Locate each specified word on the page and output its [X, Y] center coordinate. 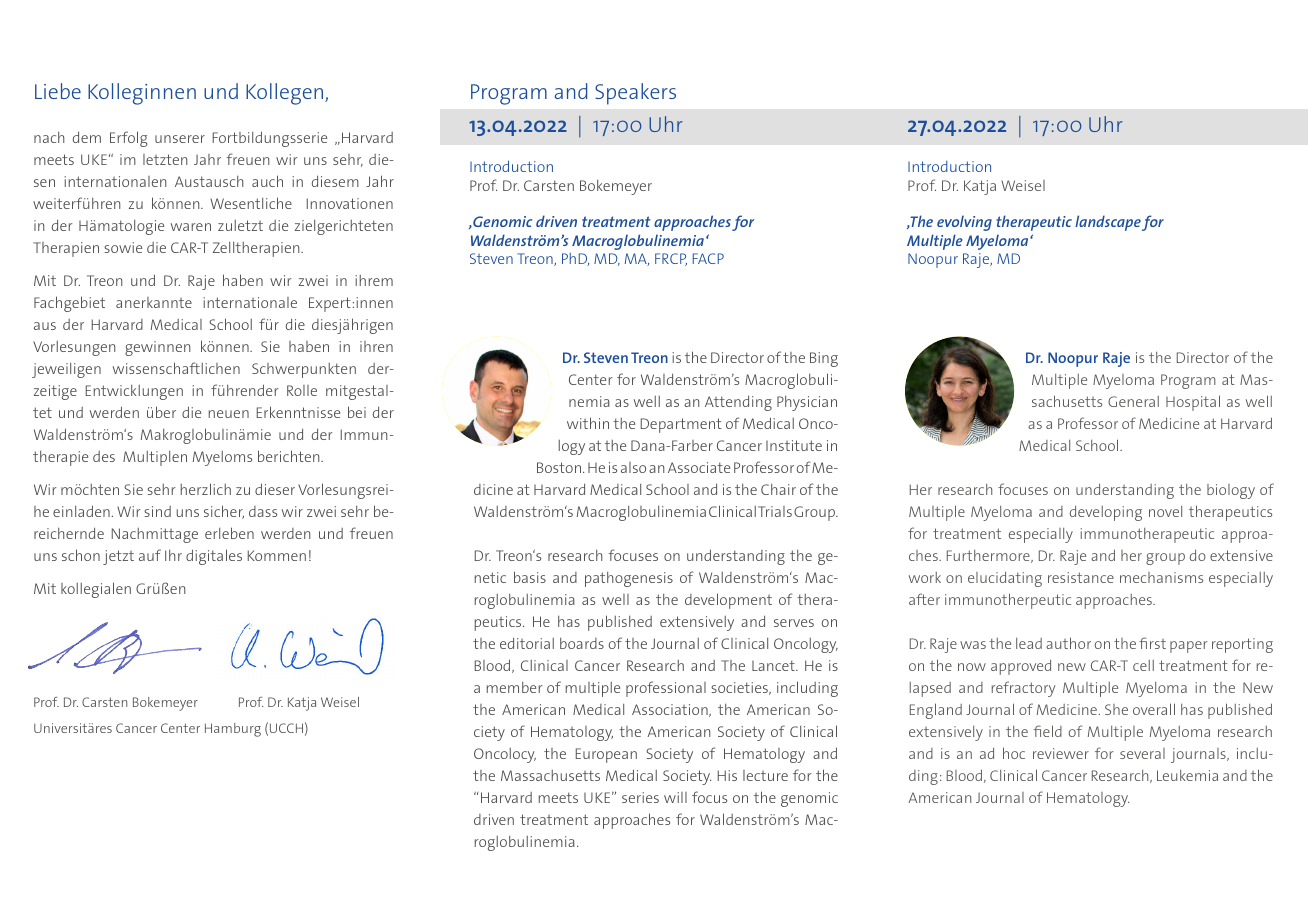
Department [681, 425]
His [727, 775]
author [1068, 643]
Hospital [1193, 403]
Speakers [635, 94]
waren [191, 227]
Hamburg [233, 730]
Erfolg [128, 139]
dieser [275, 489]
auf [150, 555]
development [728, 601]
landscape [1108, 223]
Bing [824, 359]
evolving [964, 223]
